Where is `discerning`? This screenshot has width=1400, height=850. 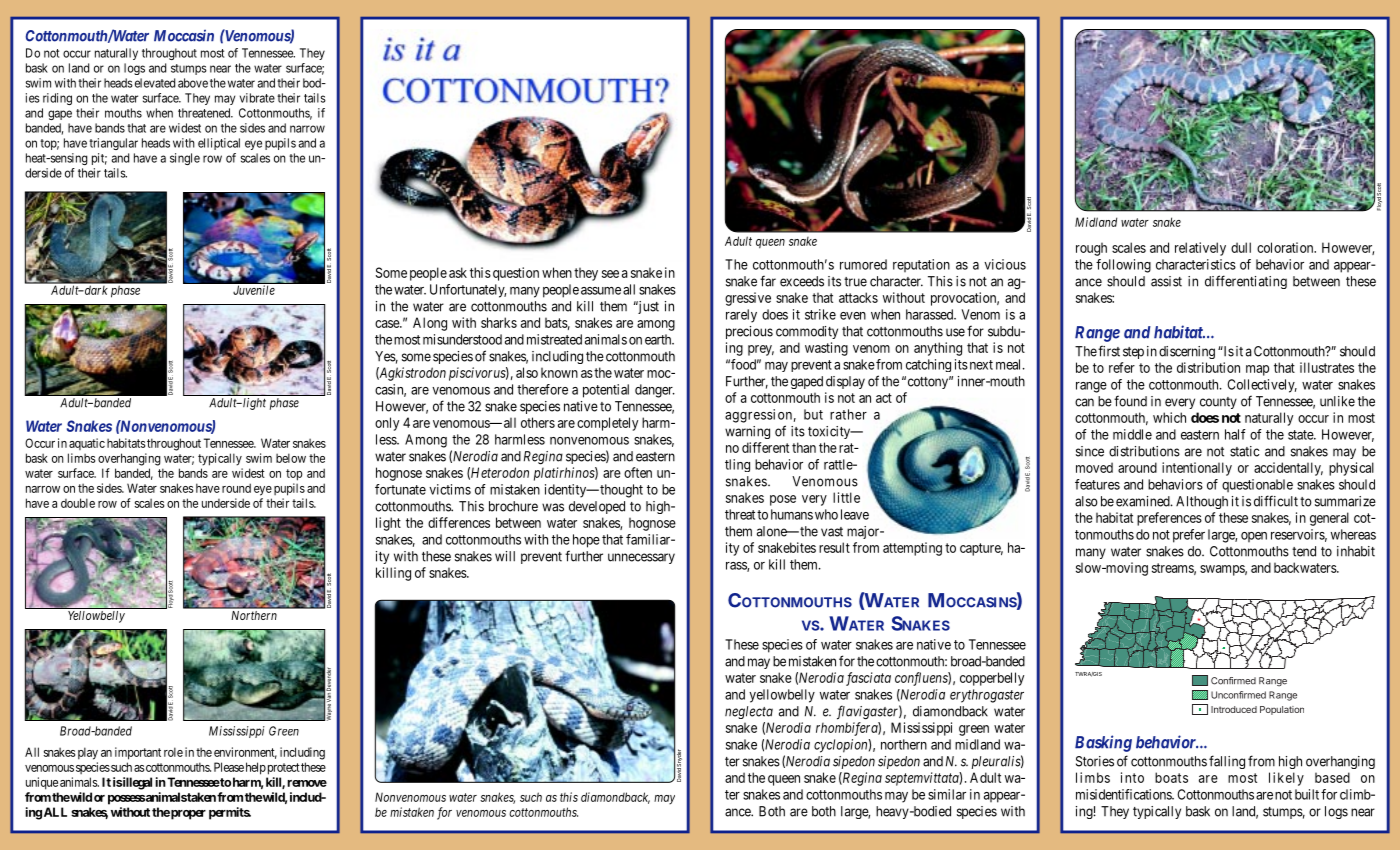 discerning is located at coordinates (1187, 352).
